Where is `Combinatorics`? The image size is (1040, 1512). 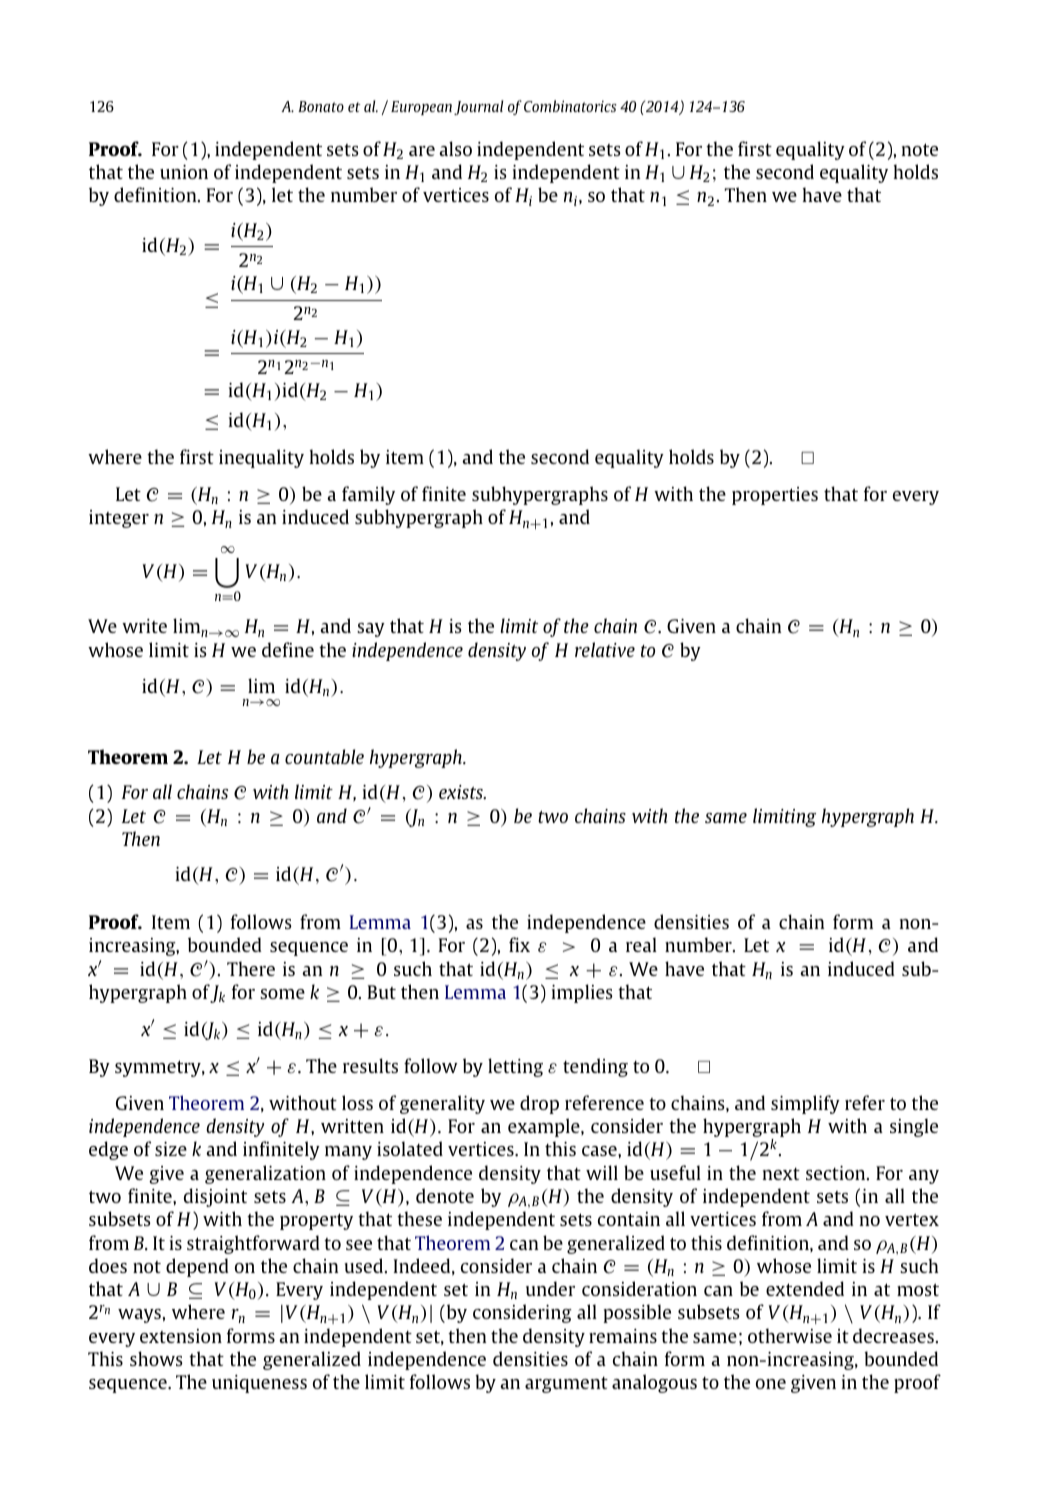
Combinatorics is located at coordinates (570, 106).
